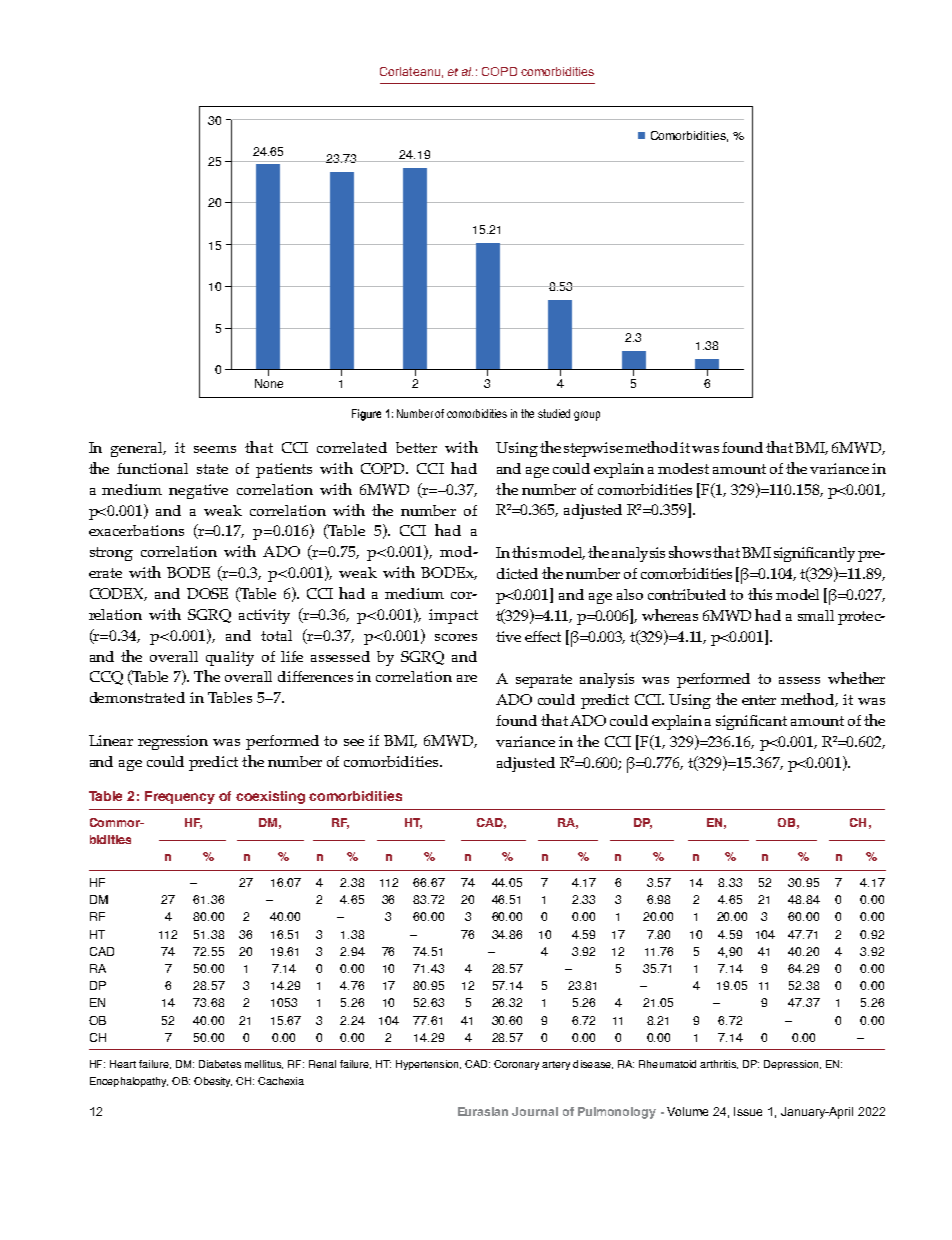  Describe the element at coordinates (816, 615) in the screenshot. I see `small` at that location.
